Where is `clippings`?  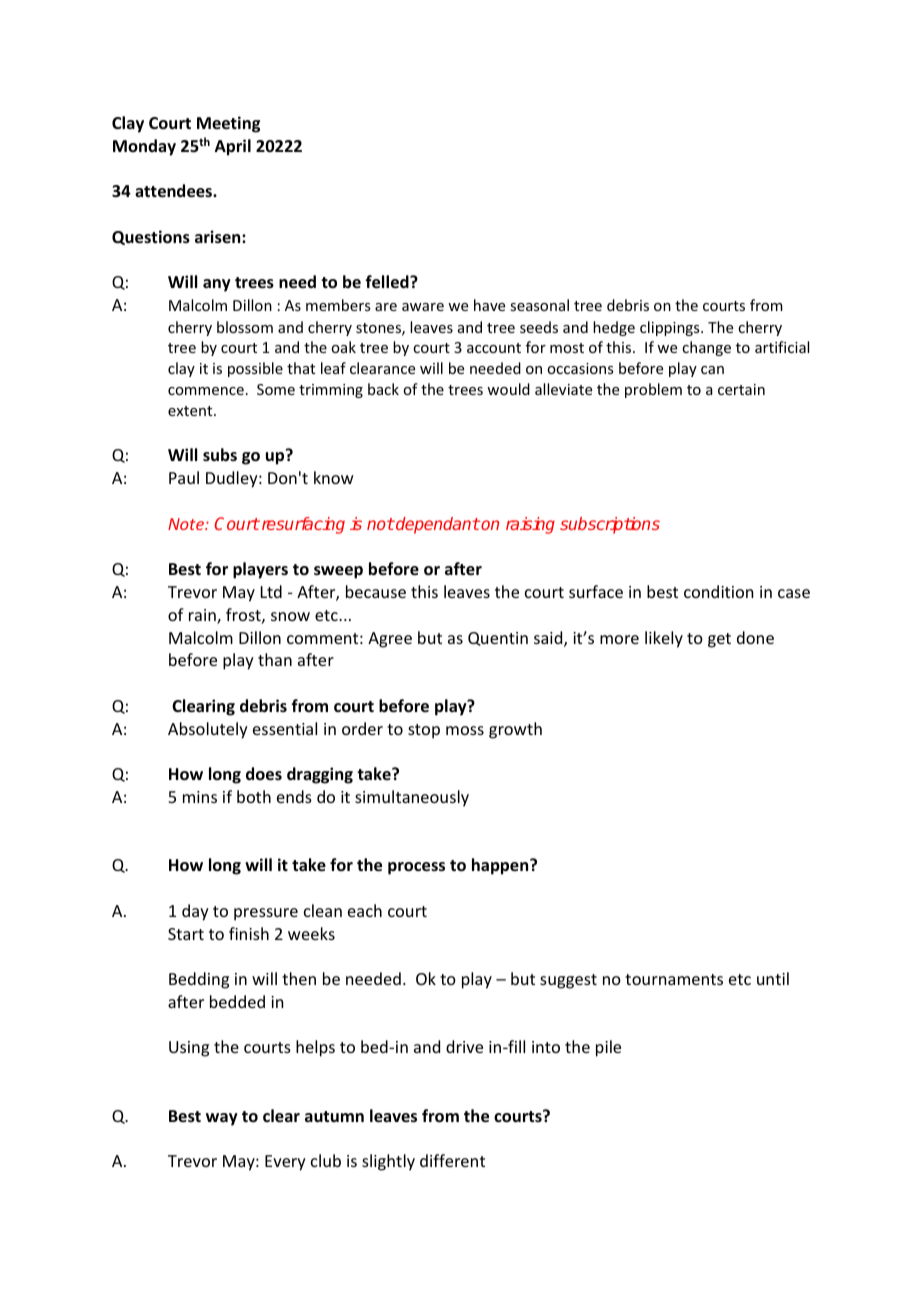 clippings is located at coordinates (671, 328).
